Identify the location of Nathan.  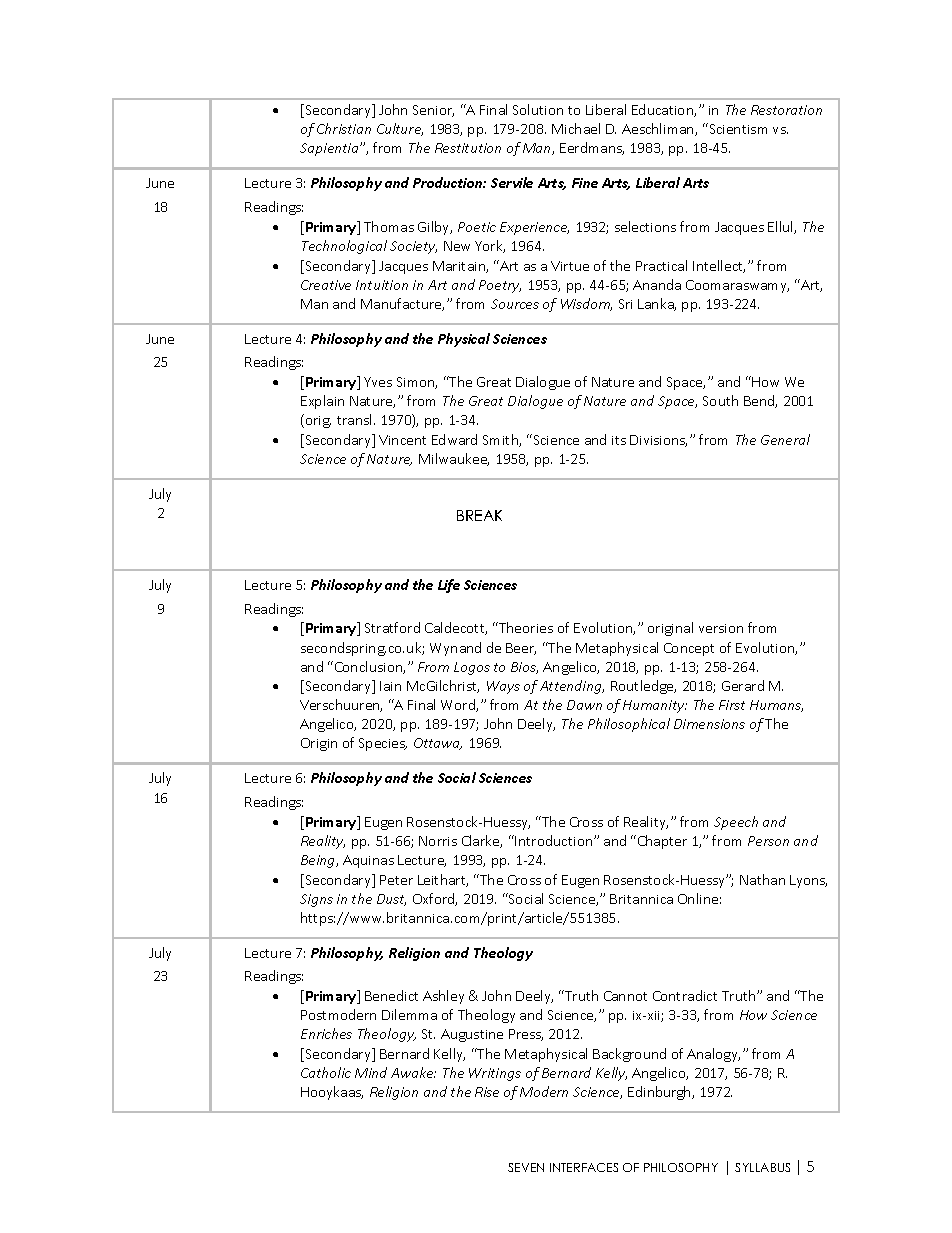
(762, 879).
